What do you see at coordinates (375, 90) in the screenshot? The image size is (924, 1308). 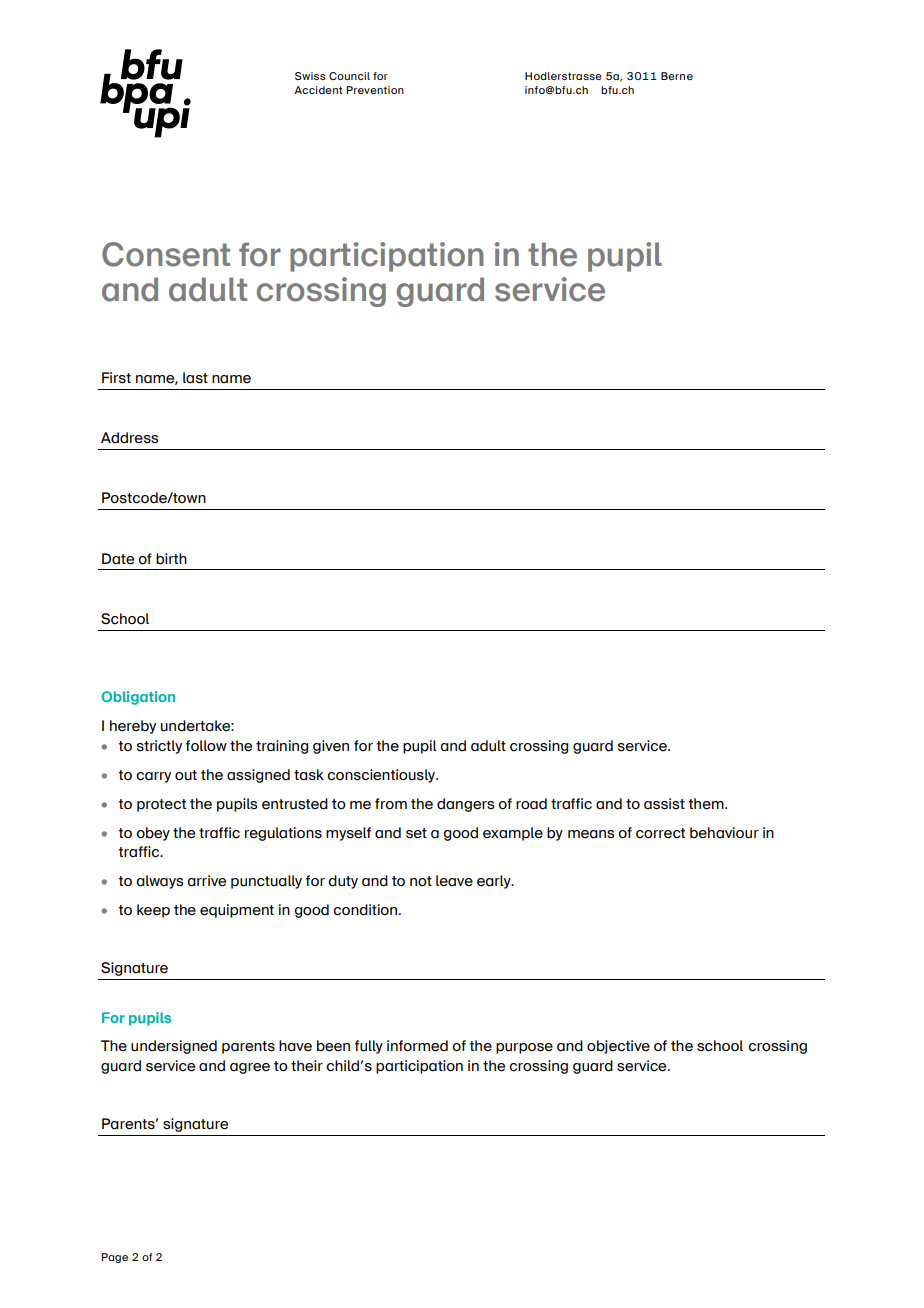 I see `Prevention` at bounding box center [375, 90].
